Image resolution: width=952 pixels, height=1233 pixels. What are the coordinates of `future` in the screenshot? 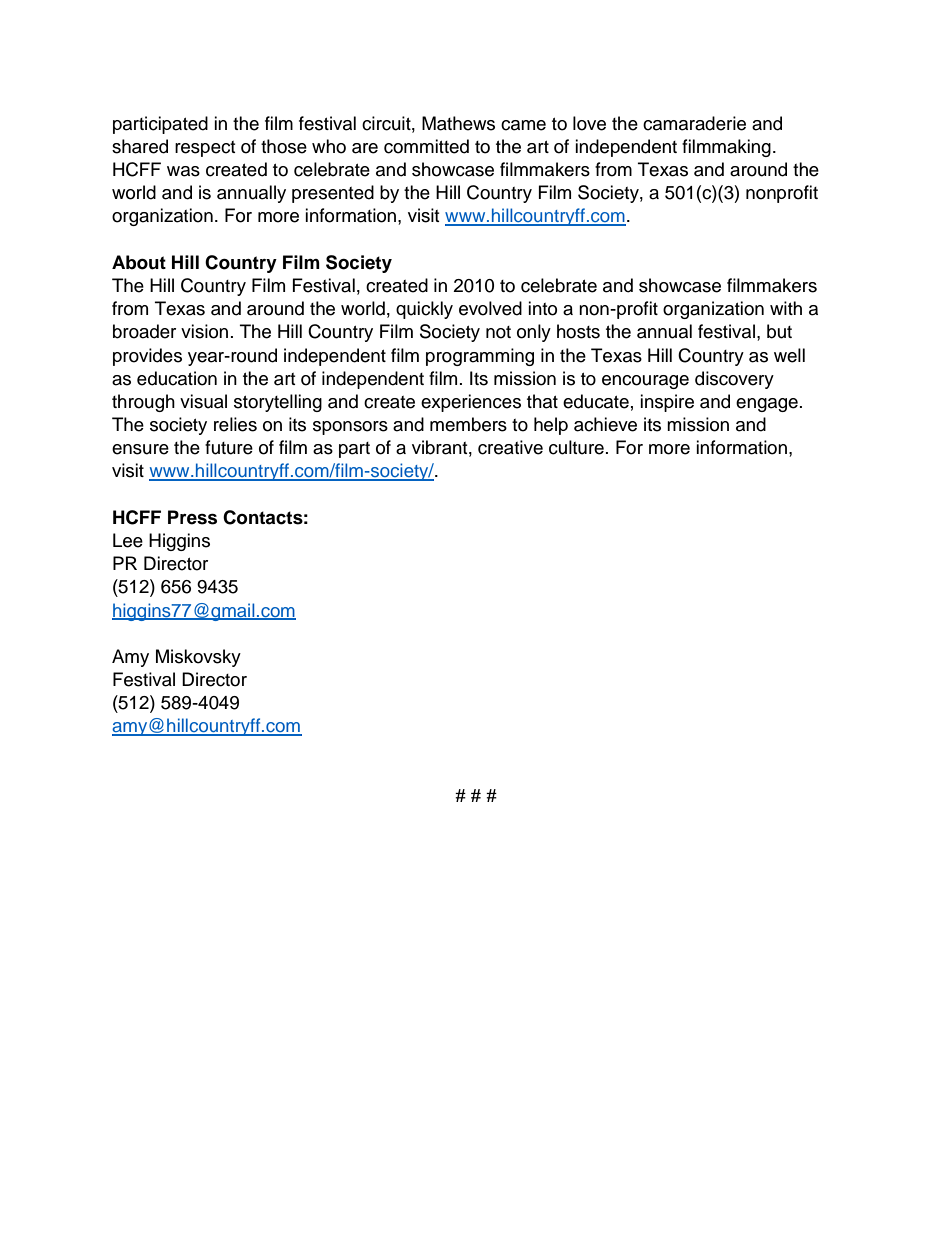 It's located at (229, 447).
